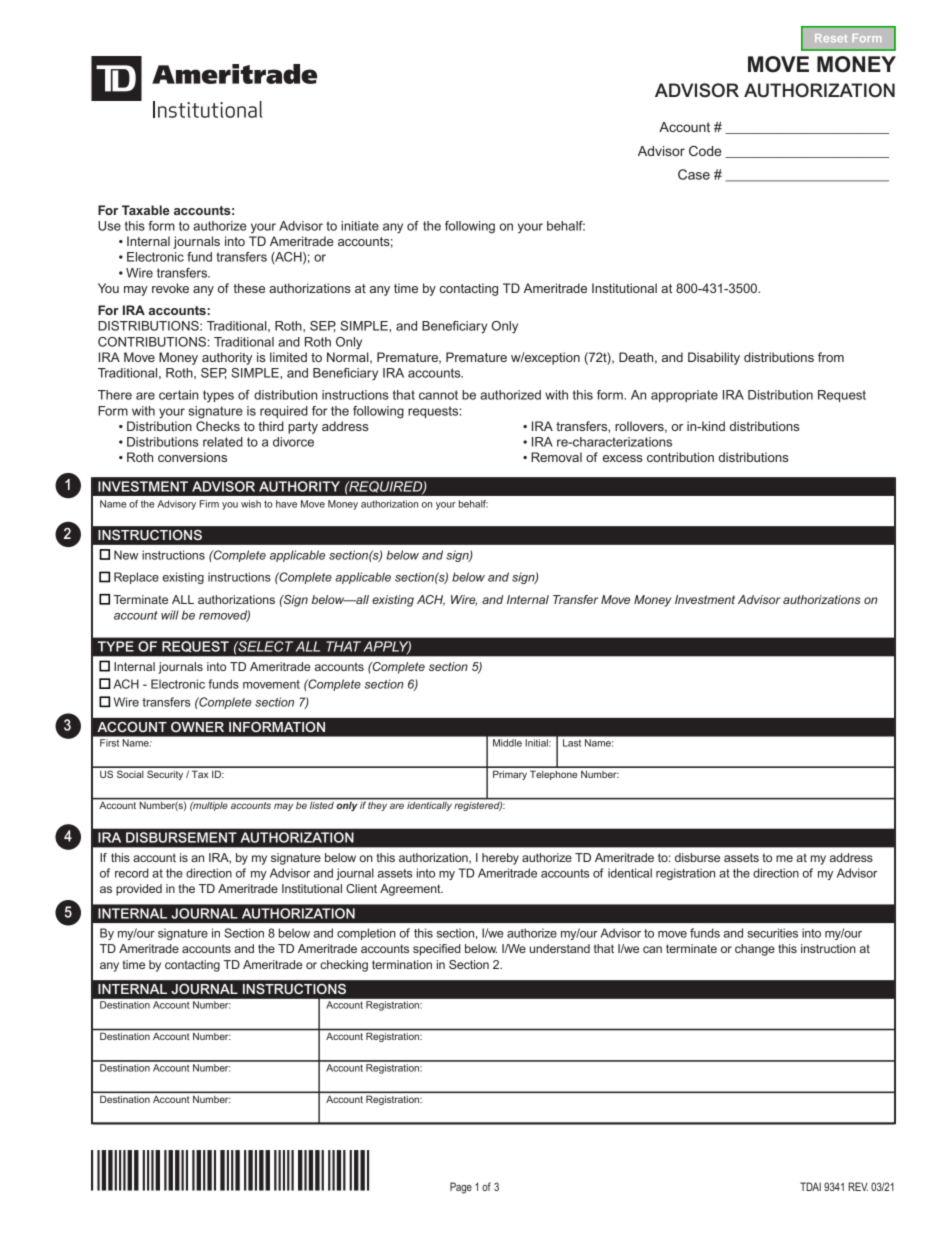  I want to click on Removal, so click(556, 457).
